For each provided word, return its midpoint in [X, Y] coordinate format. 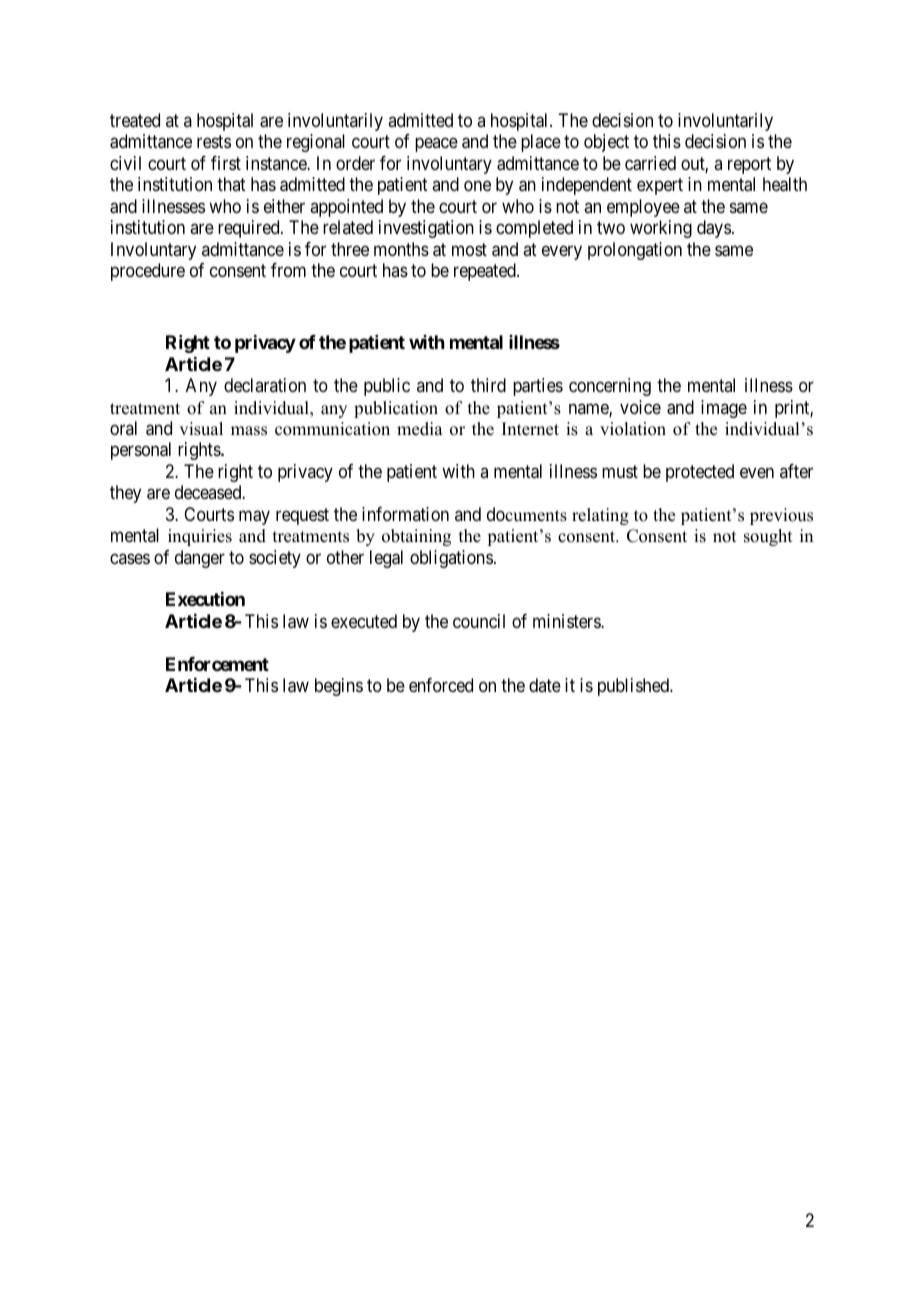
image [724, 409]
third [488, 385]
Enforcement [217, 664]
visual [201, 429]
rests [214, 142]
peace [436, 145]
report [749, 165]
